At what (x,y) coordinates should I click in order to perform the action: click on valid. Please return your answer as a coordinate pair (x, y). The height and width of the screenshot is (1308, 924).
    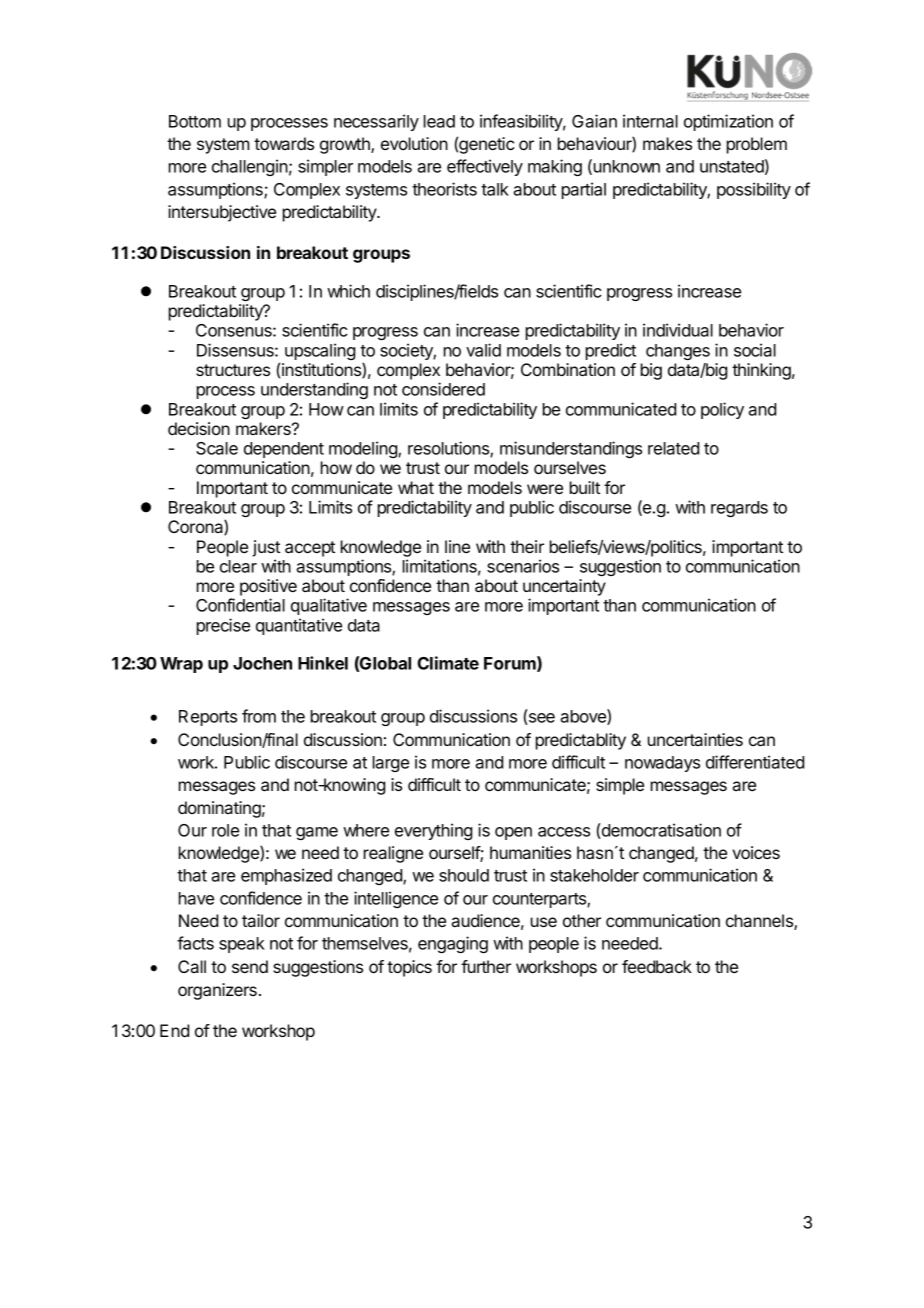
    Looking at the image, I should click on (483, 350).
